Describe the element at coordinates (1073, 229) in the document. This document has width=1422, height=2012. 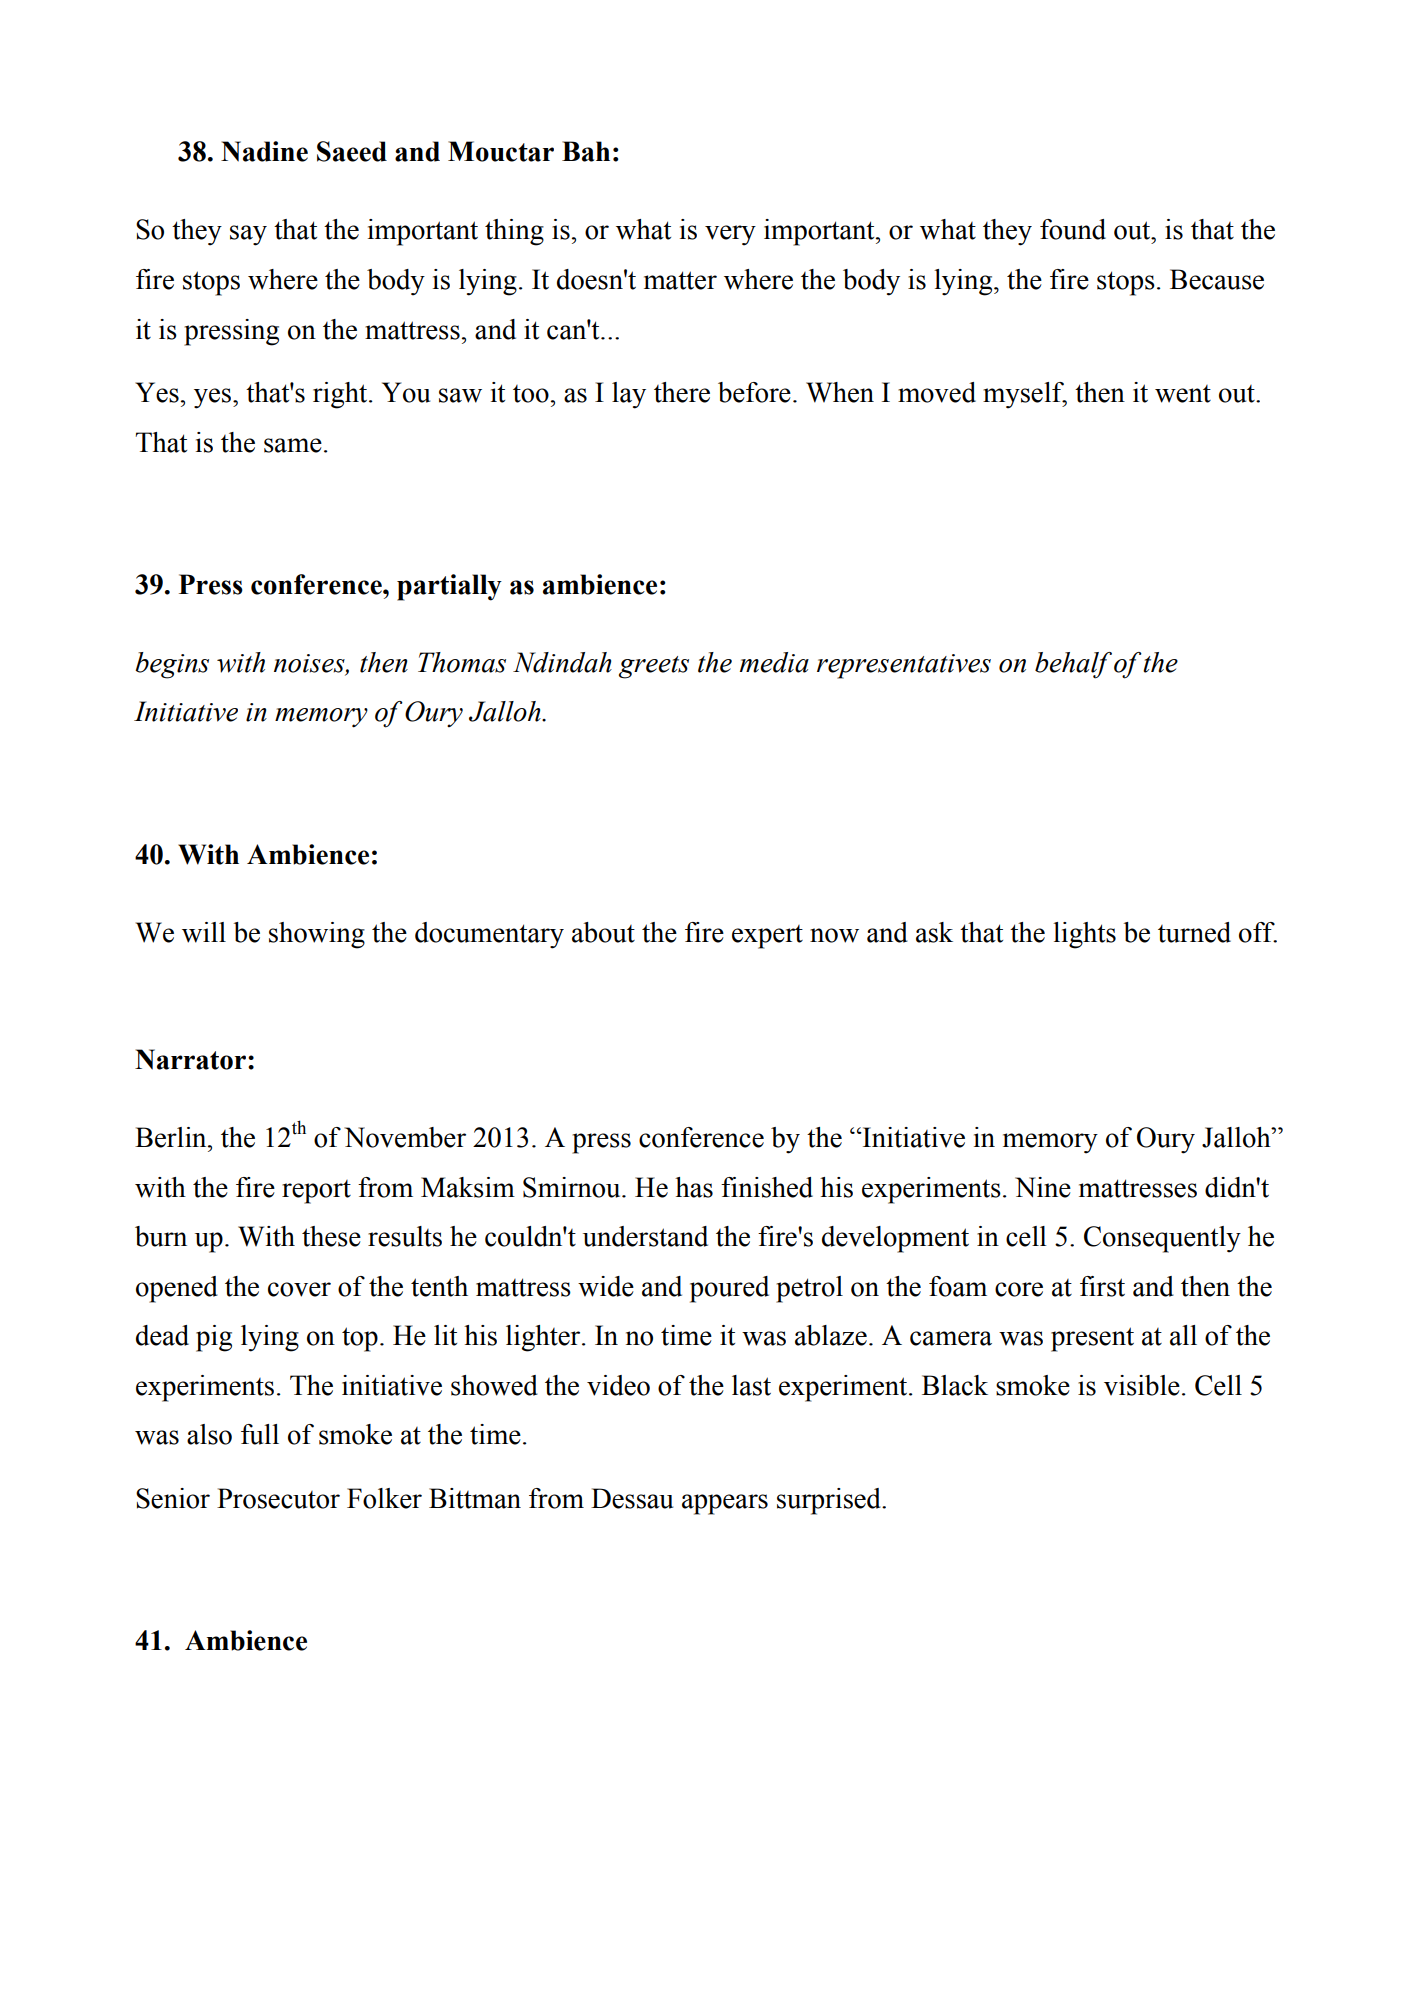
I see `found` at that location.
